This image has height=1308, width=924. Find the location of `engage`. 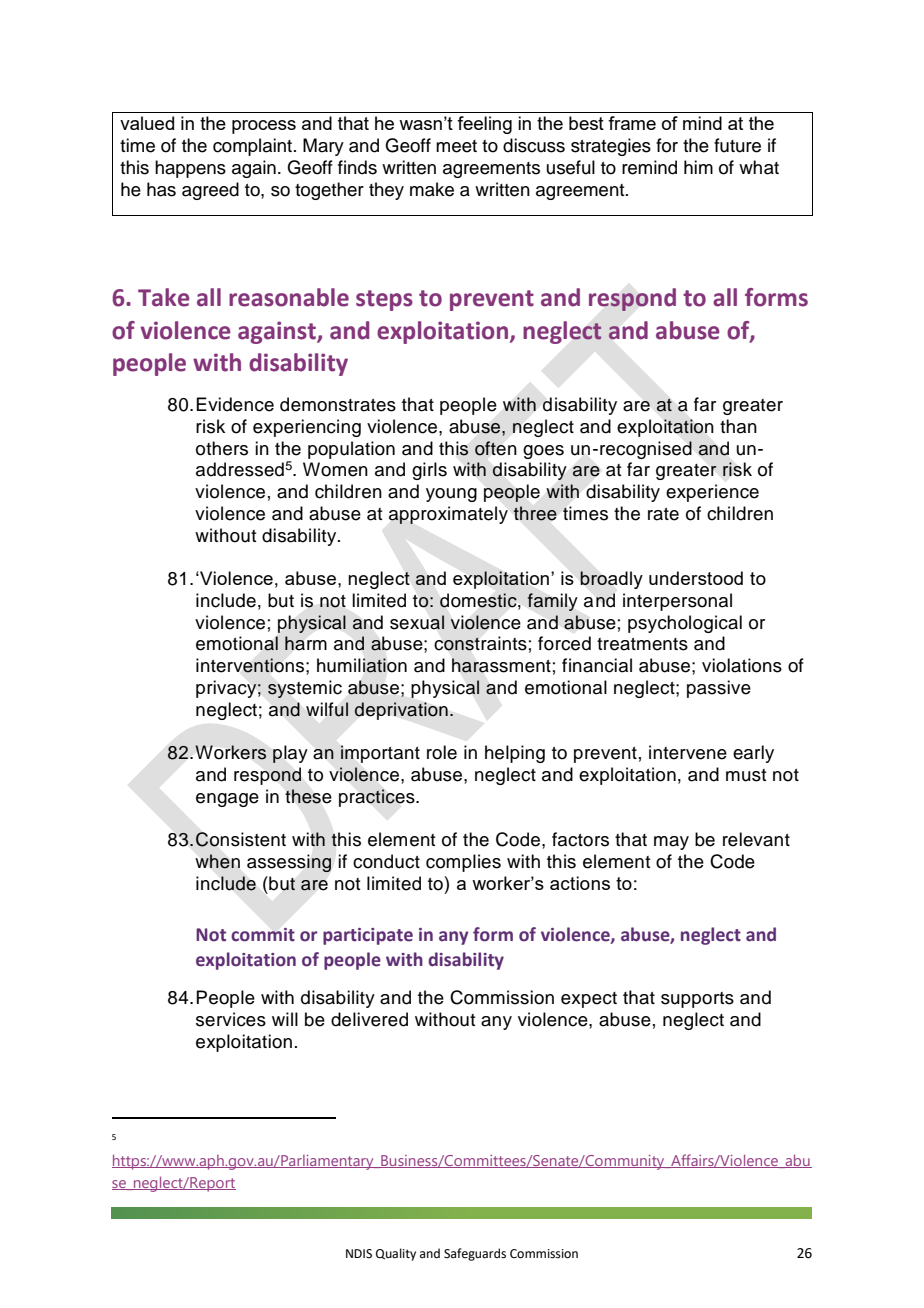

engage is located at coordinates (227, 800).
